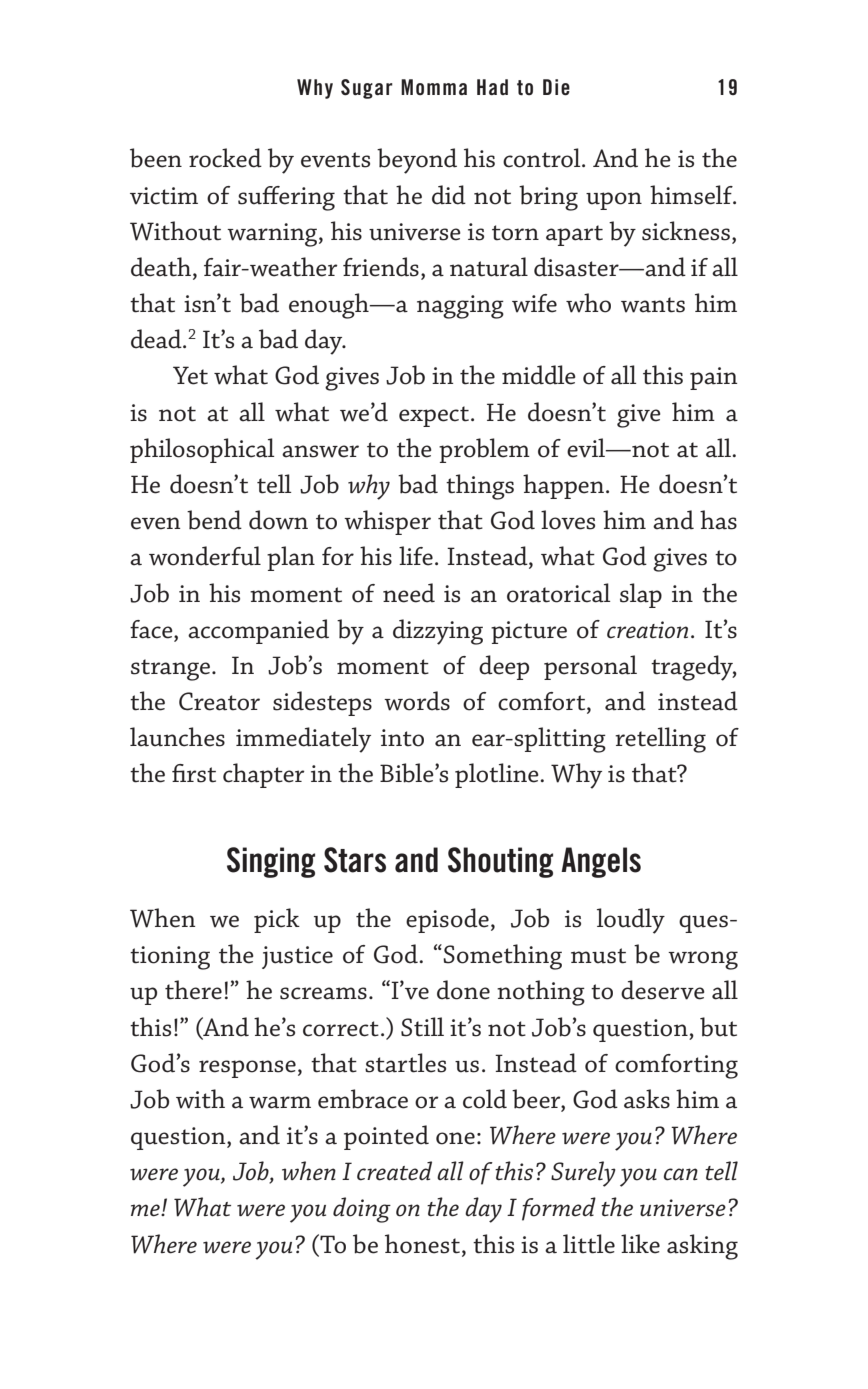  I want to click on rocked, so click(225, 158).
